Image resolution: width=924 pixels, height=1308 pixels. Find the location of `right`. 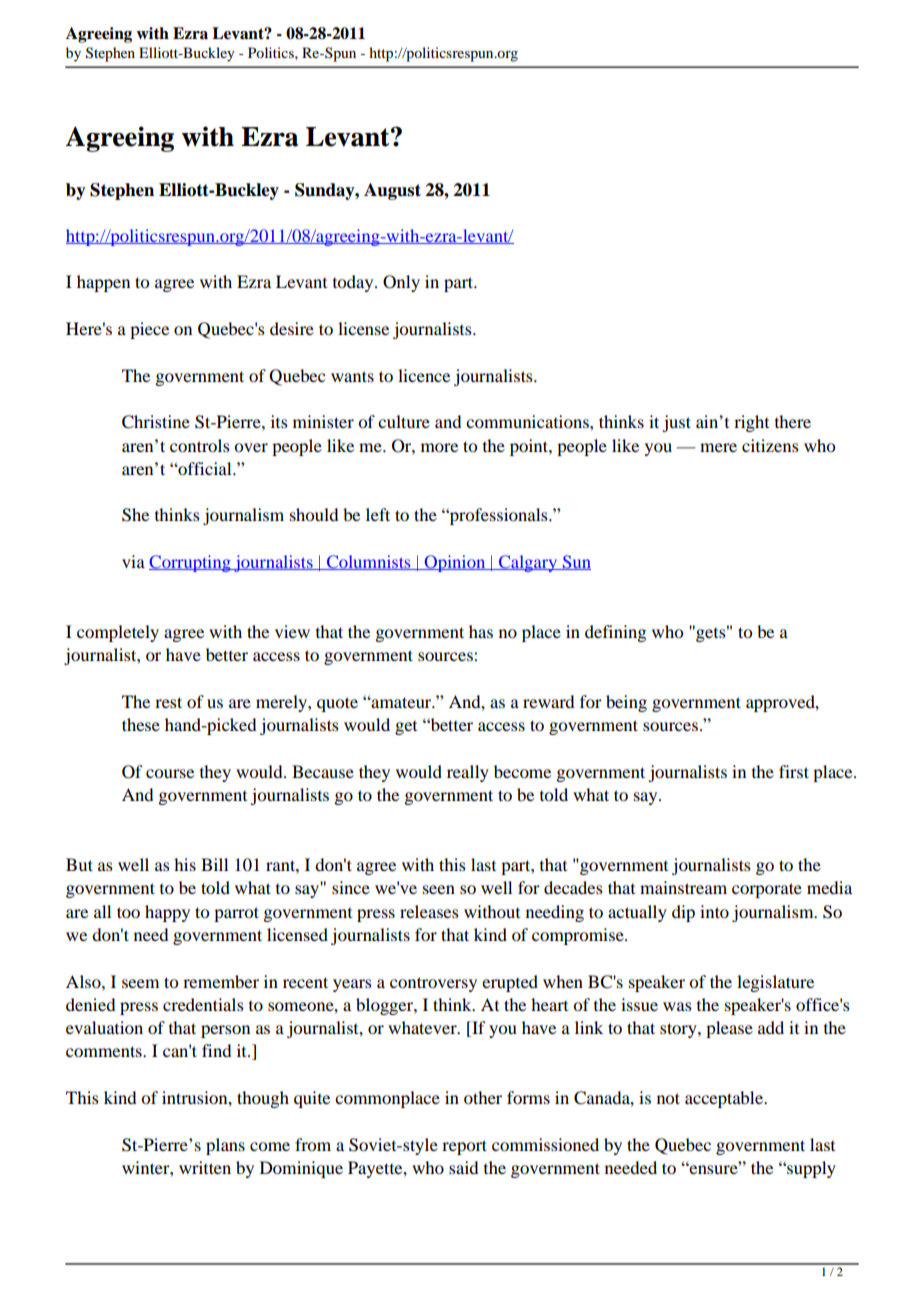

right is located at coordinates (751, 423).
